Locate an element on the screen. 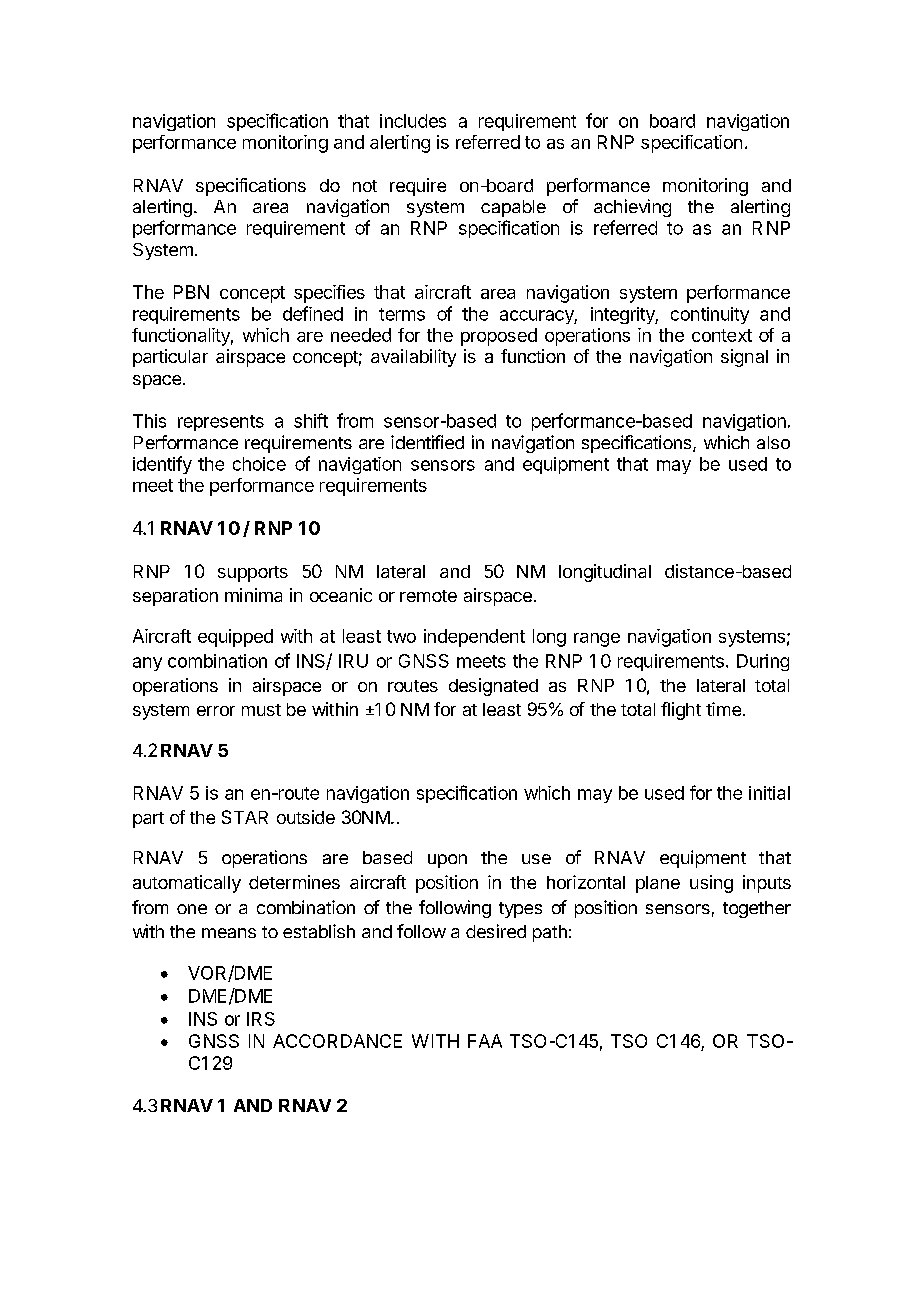 This screenshot has height=1308, width=924. STAR is located at coordinates (245, 817).
